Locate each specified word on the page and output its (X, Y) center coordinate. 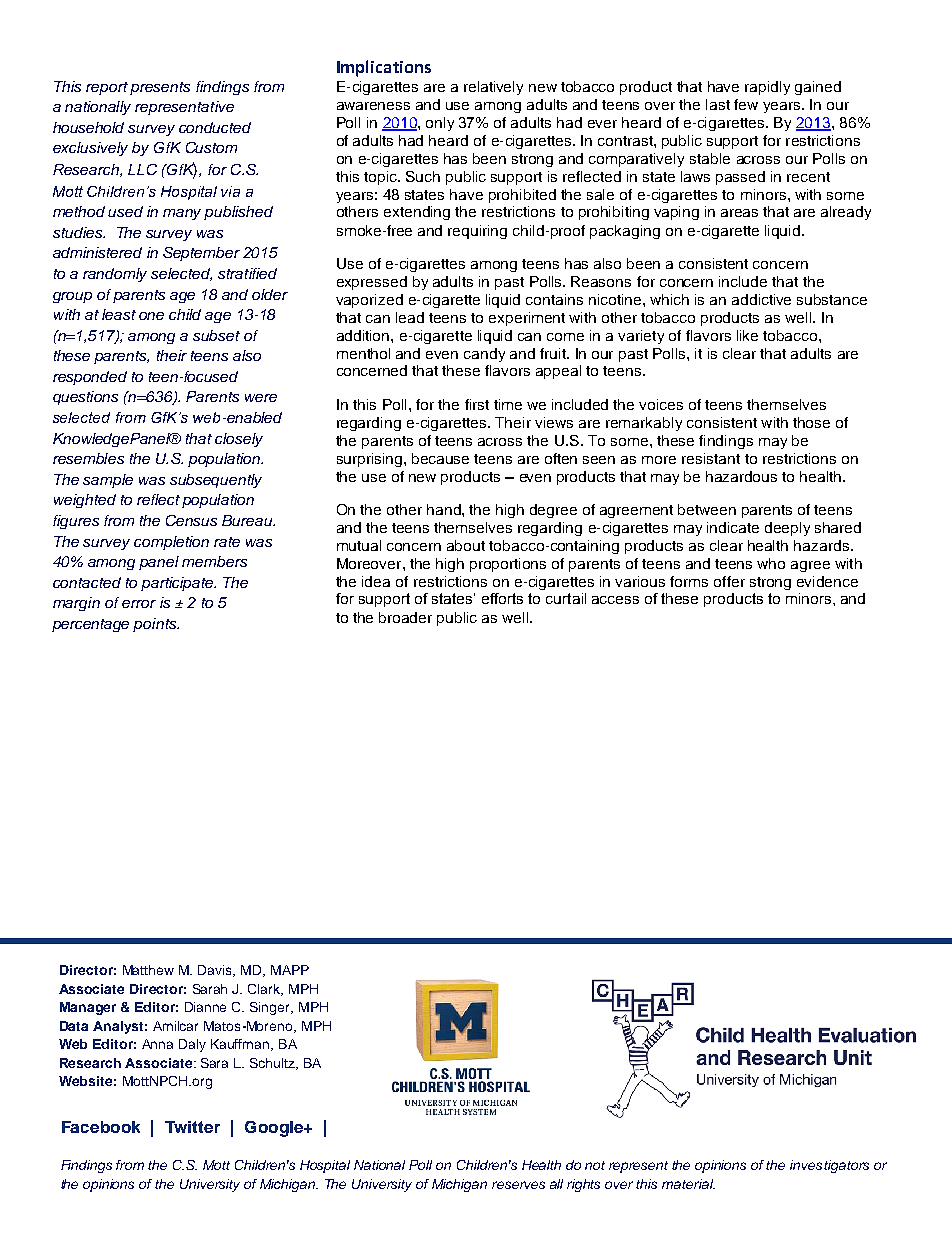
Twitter (192, 1127)
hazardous (741, 476)
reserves (518, 1185)
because (440, 458)
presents (160, 88)
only (440, 124)
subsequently (216, 481)
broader (405, 617)
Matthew (148, 970)
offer (729, 581)
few (746, 104)
